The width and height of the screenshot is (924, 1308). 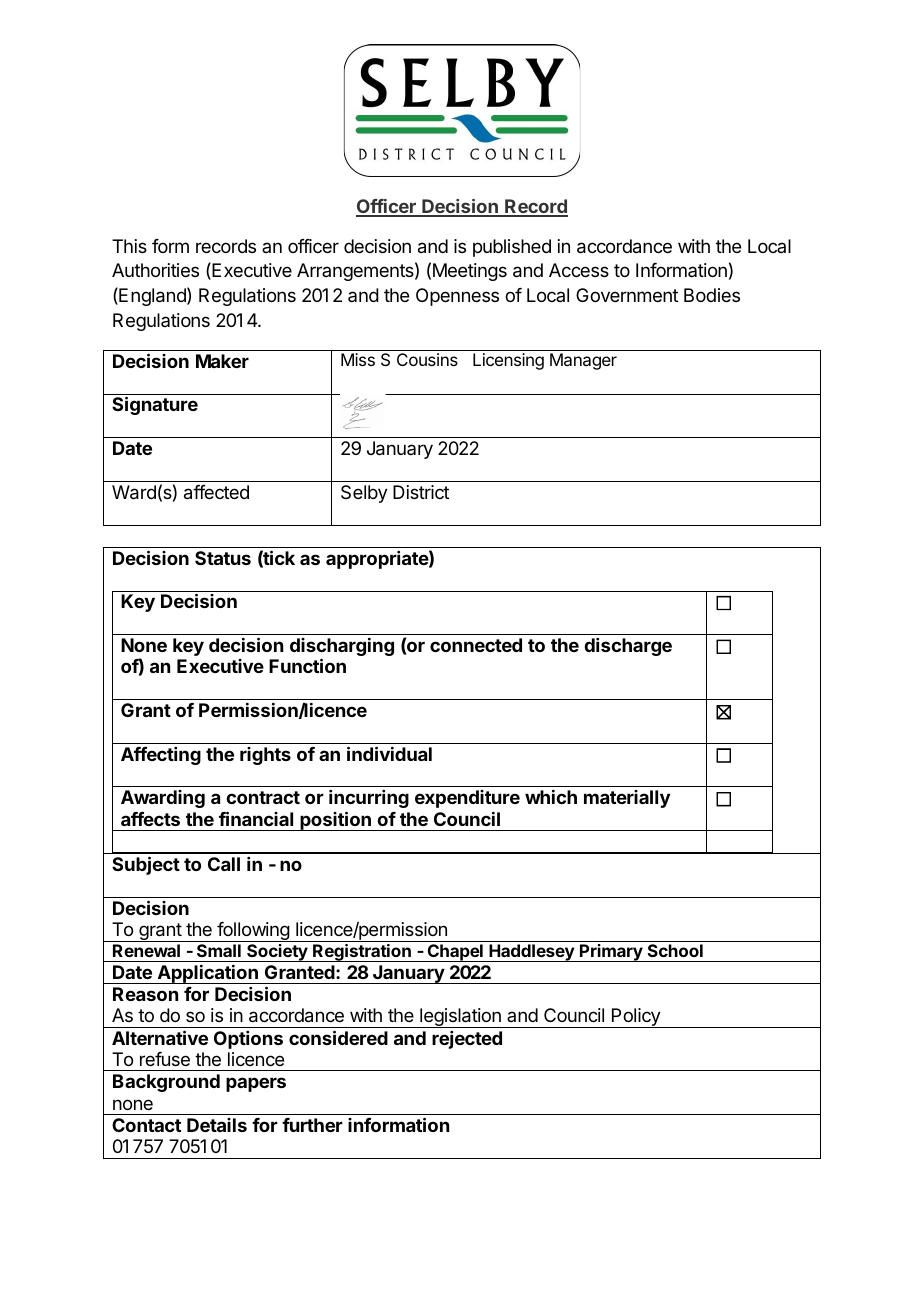 What do you see at coordinates (476, 645) in the screenshot?
I see `connected` at bounding box center [476, 645].
